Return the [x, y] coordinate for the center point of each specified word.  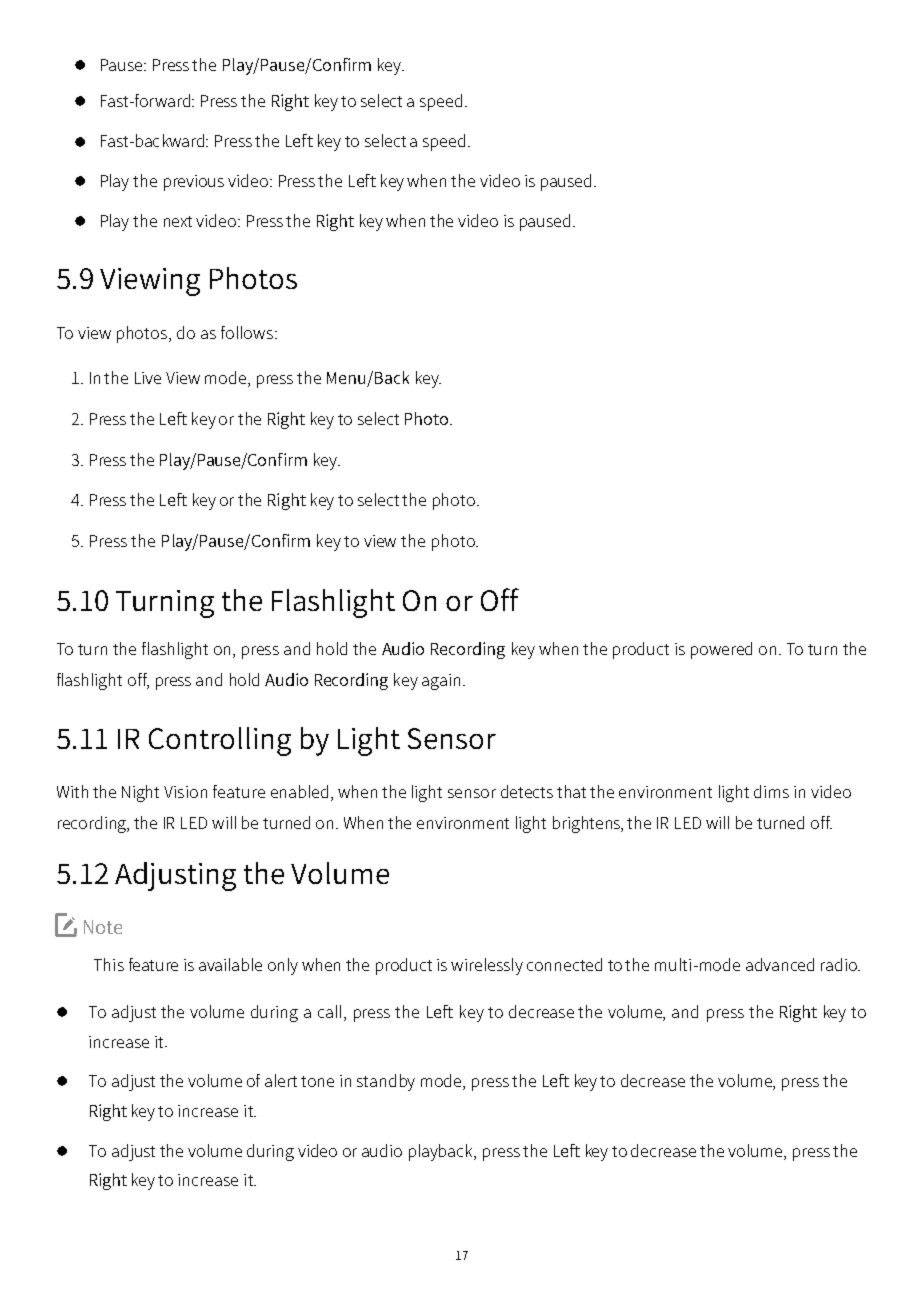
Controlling [220, 741]
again [441, 682]
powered [721, 650]
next [178, 221]
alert [281, 1080]
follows [248, 332]
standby [386, 1082]
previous [194, 183]
